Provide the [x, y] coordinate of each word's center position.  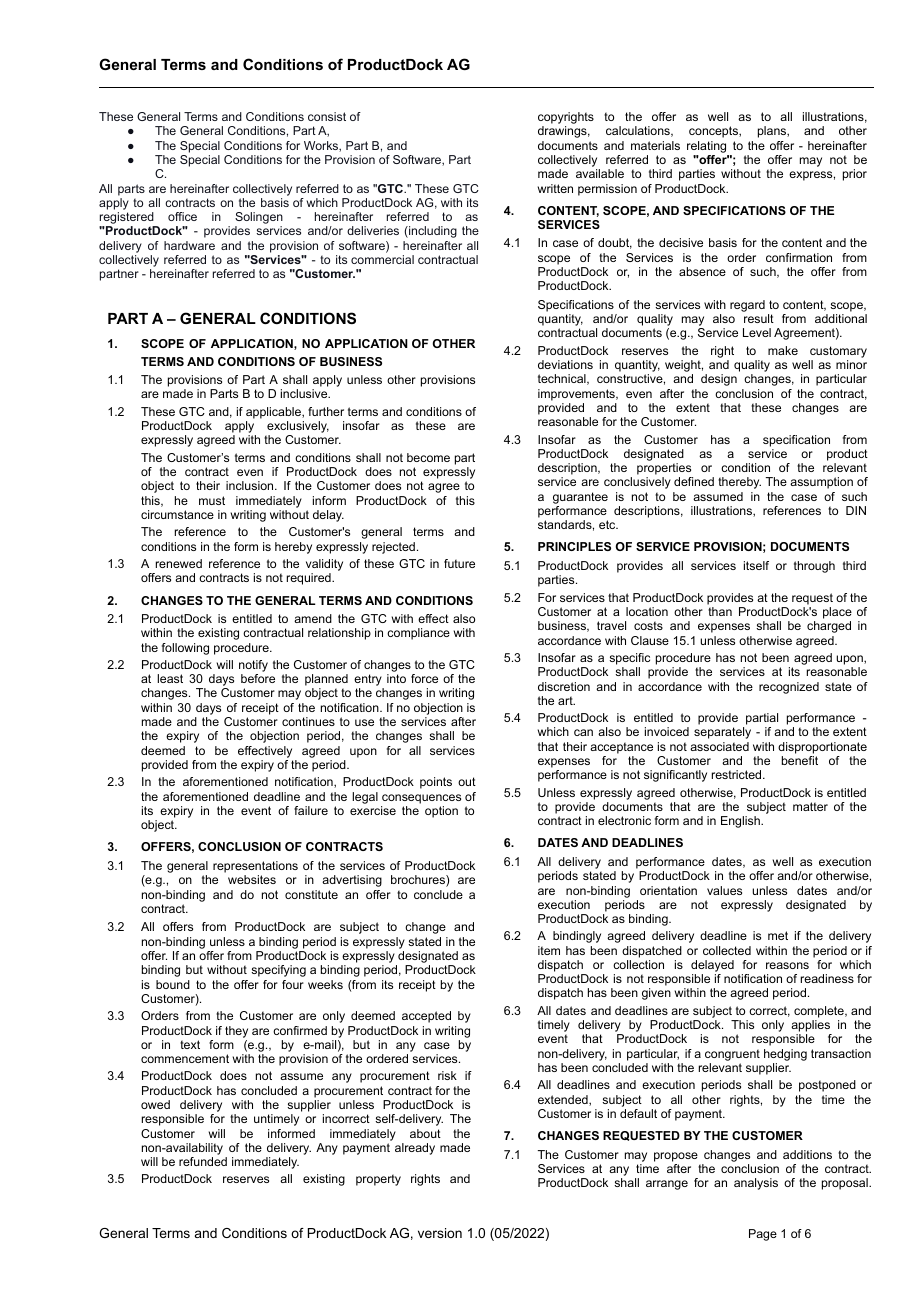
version [440, 1233]
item [549, 950]
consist [327, 116]
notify [253, 666]
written [555, 188]
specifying [278, 971]
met [778, 935]
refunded [203, 1161]
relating [706, 147]
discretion [564, 686]
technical [563, 379]
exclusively [297, 428]
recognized [789, 688]
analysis [756, 1184]
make [783, 350]
